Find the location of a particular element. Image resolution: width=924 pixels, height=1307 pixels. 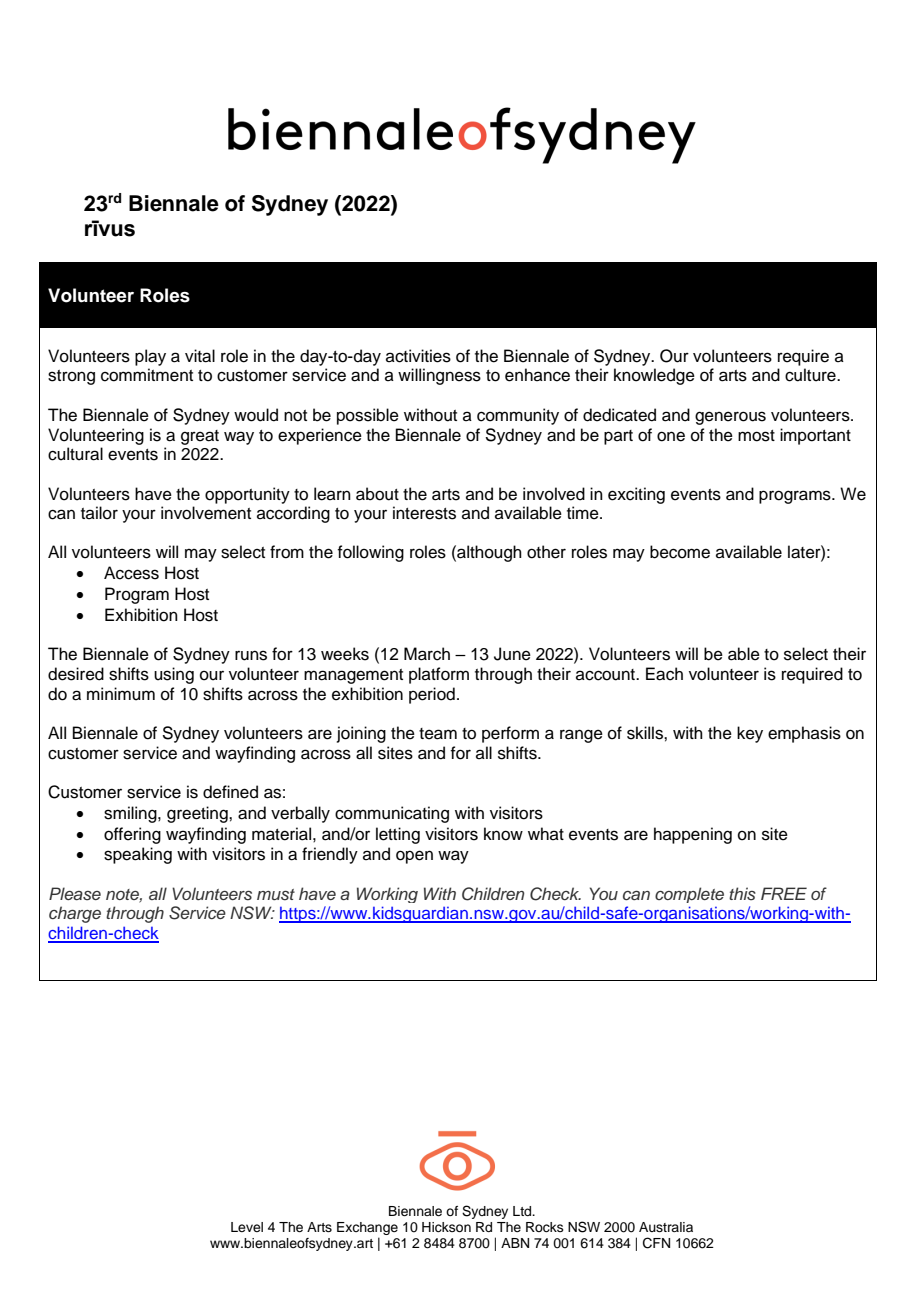

happening is located at coordinates (693, 835).
